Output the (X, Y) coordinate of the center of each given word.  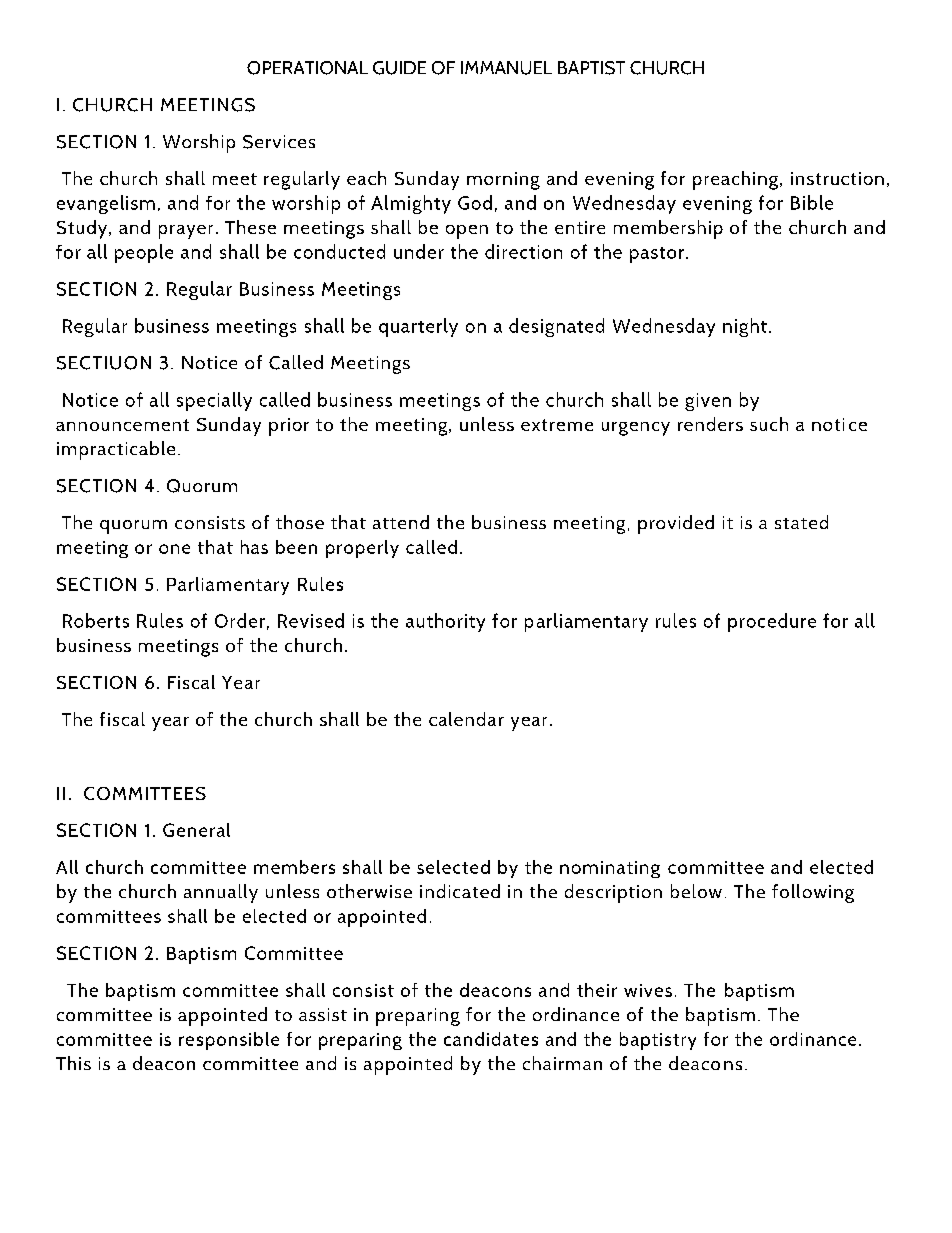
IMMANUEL (506, 68)
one (174, 549)
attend (401, 522)
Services (279, 142)
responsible (229, 1041)
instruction (837, 178)
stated (801, 522)
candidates (491, 1039)
